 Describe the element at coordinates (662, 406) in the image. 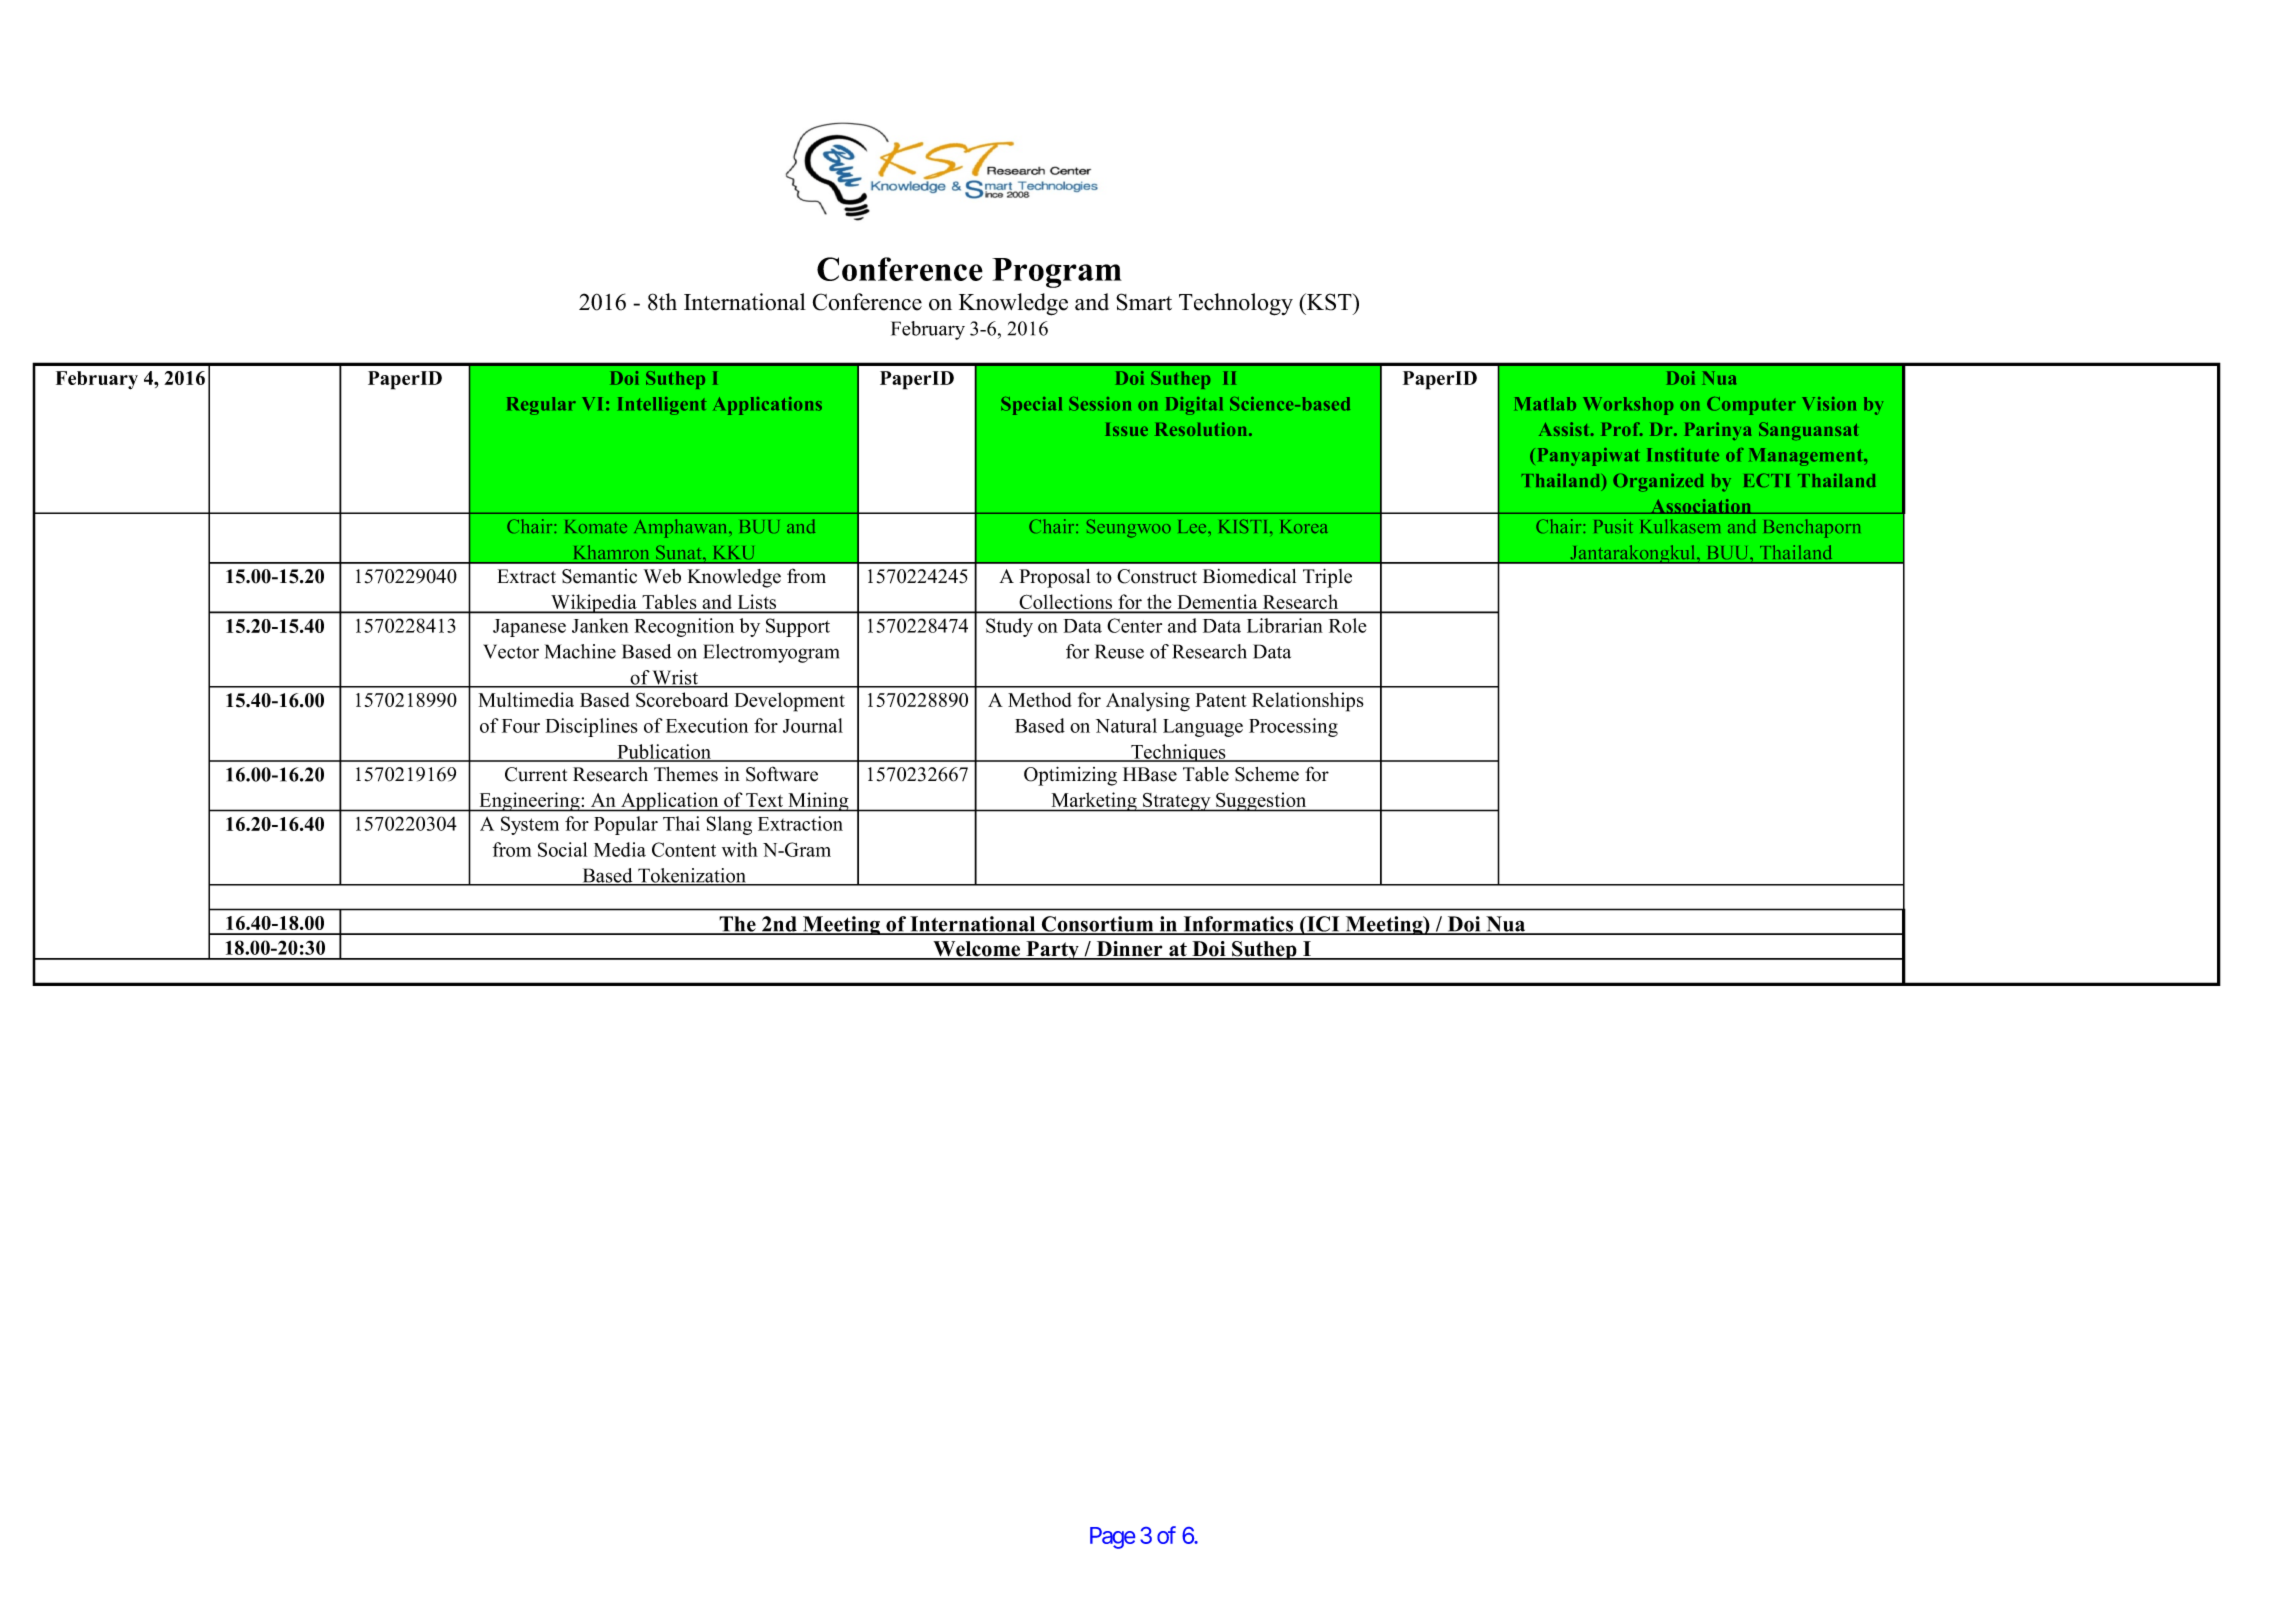

I see `Intelligent` at that location.
